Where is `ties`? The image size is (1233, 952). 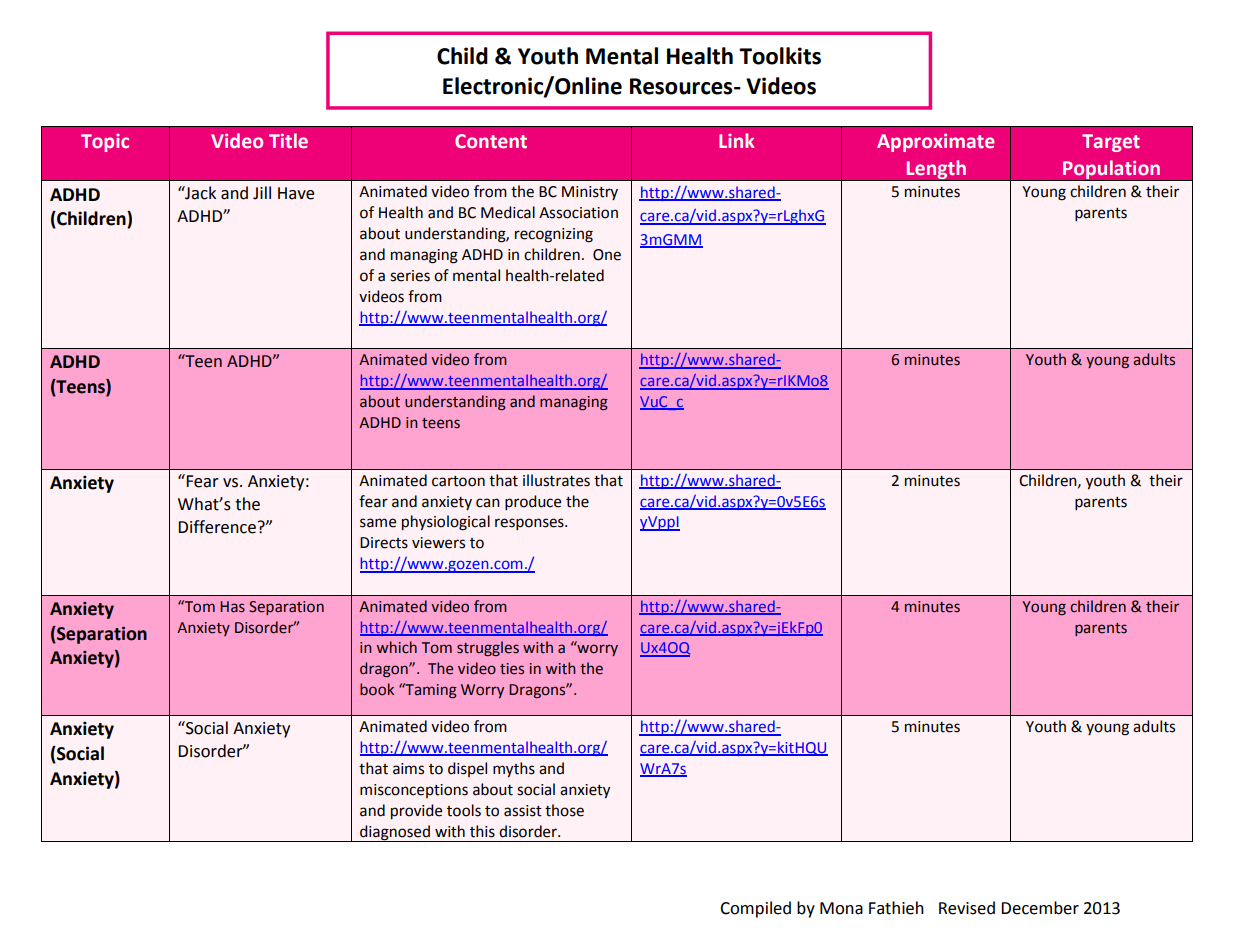
ties is located at coordinates (512, 669).
